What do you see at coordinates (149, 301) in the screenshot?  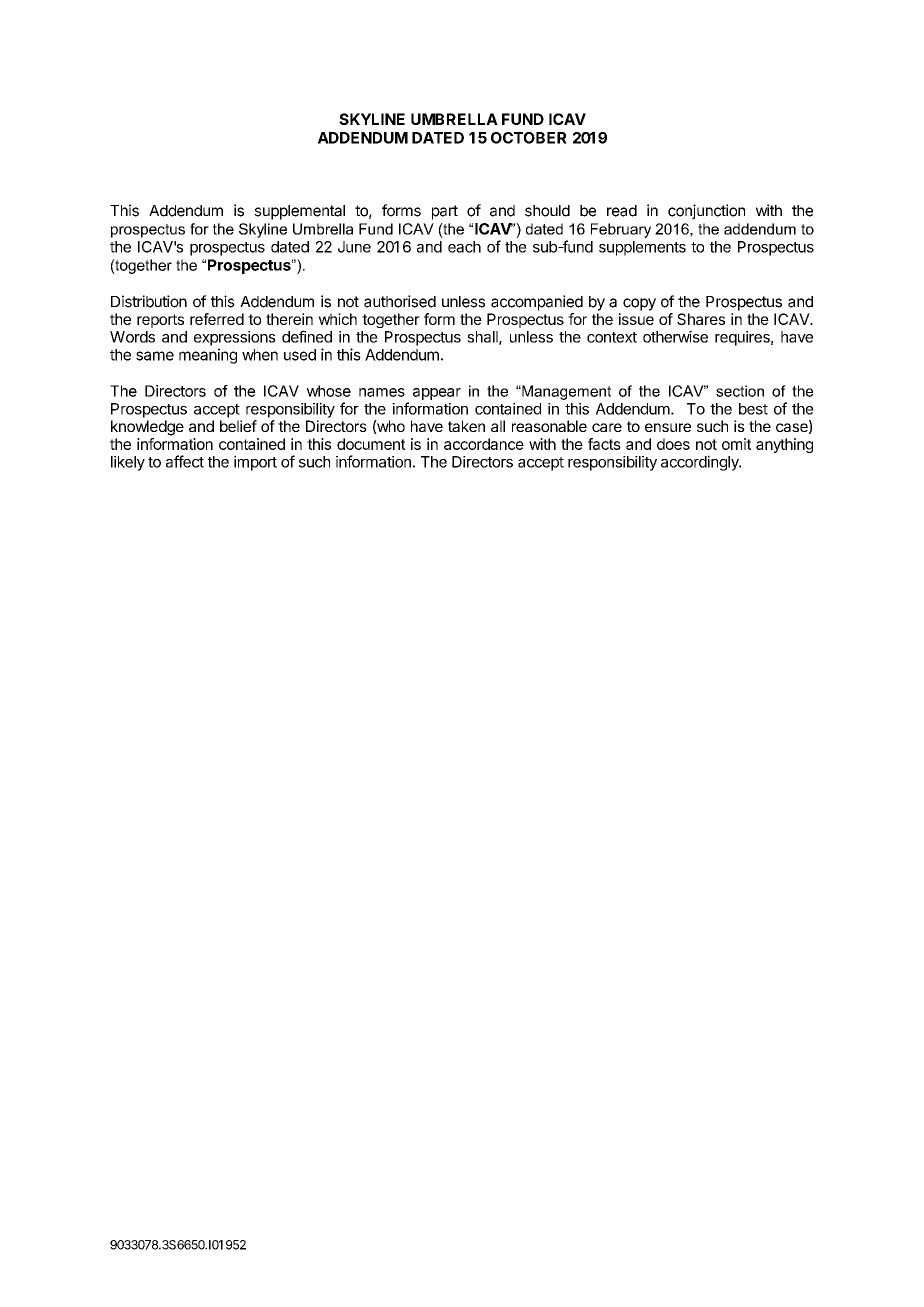 I see `Distribution` at bounding box center [149, 301].
